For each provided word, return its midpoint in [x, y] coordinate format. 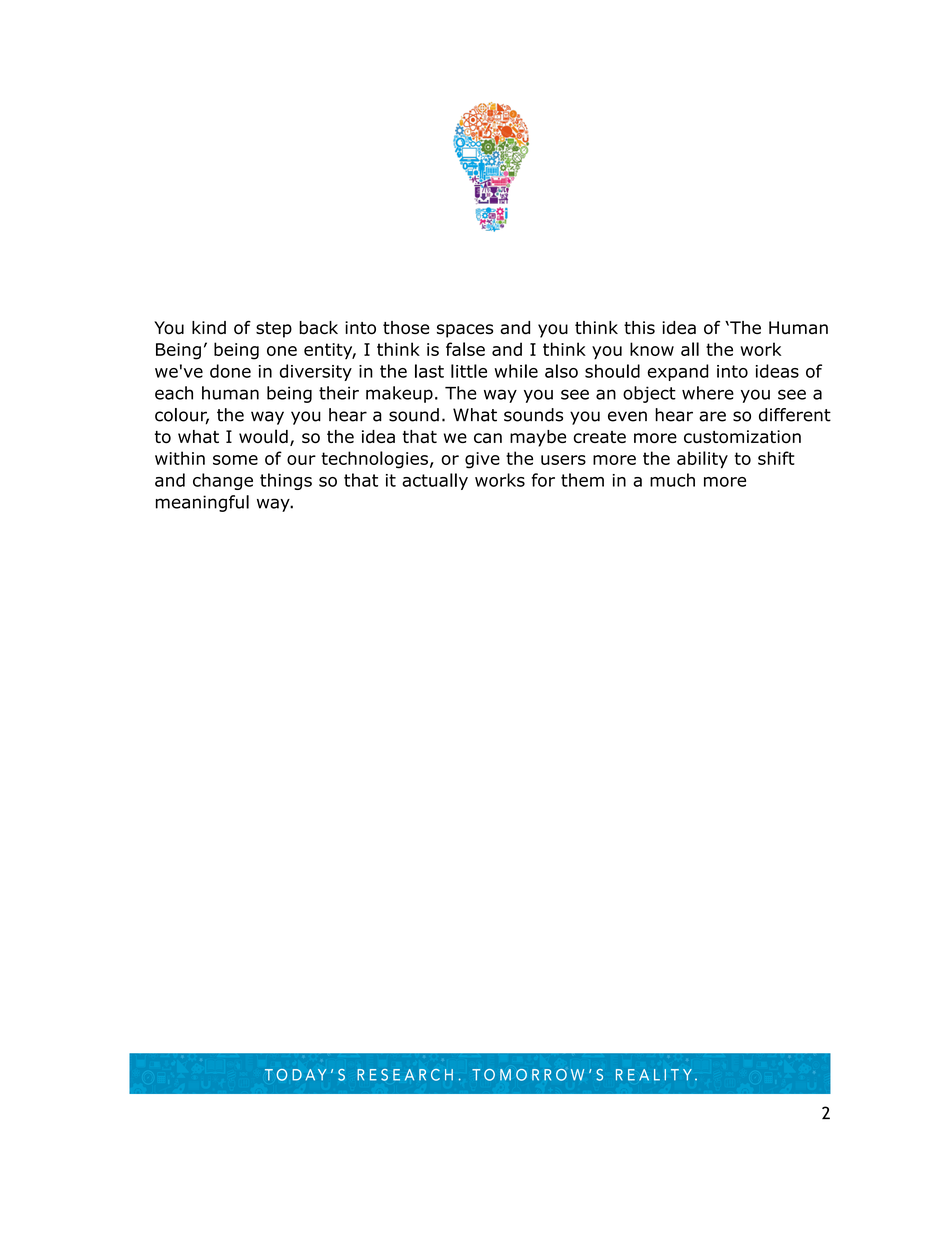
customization [742, 437]
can [488, 438]
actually [435, 481]
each [174, 393]
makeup [399, 394]
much [672, 480]
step [274, 330]
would [263, 436]
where [708, 393]
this [639, 327]
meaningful [202, 503]
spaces [465, 331]
